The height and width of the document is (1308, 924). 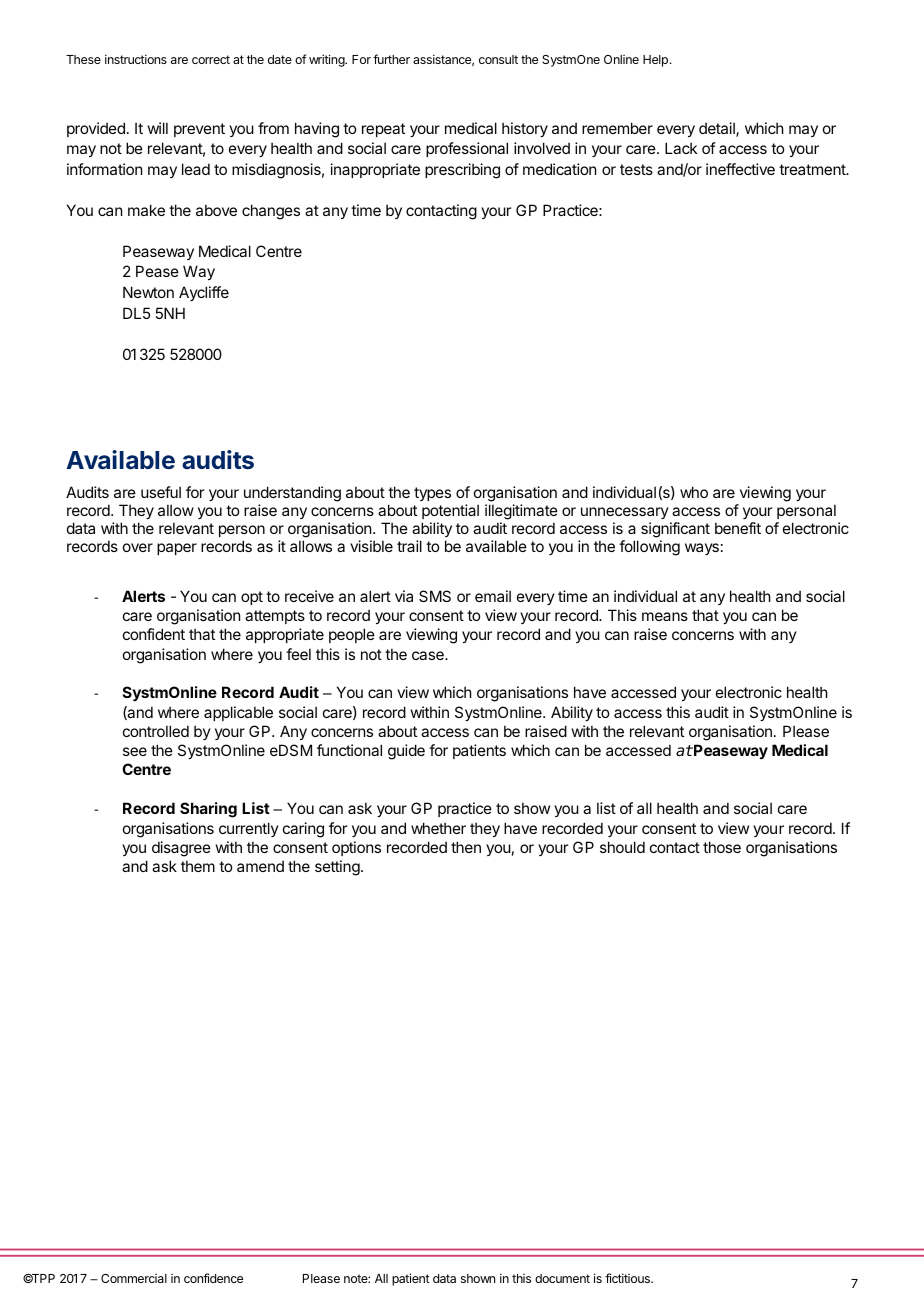 I want to click on who, so click(x=694, y=492).
